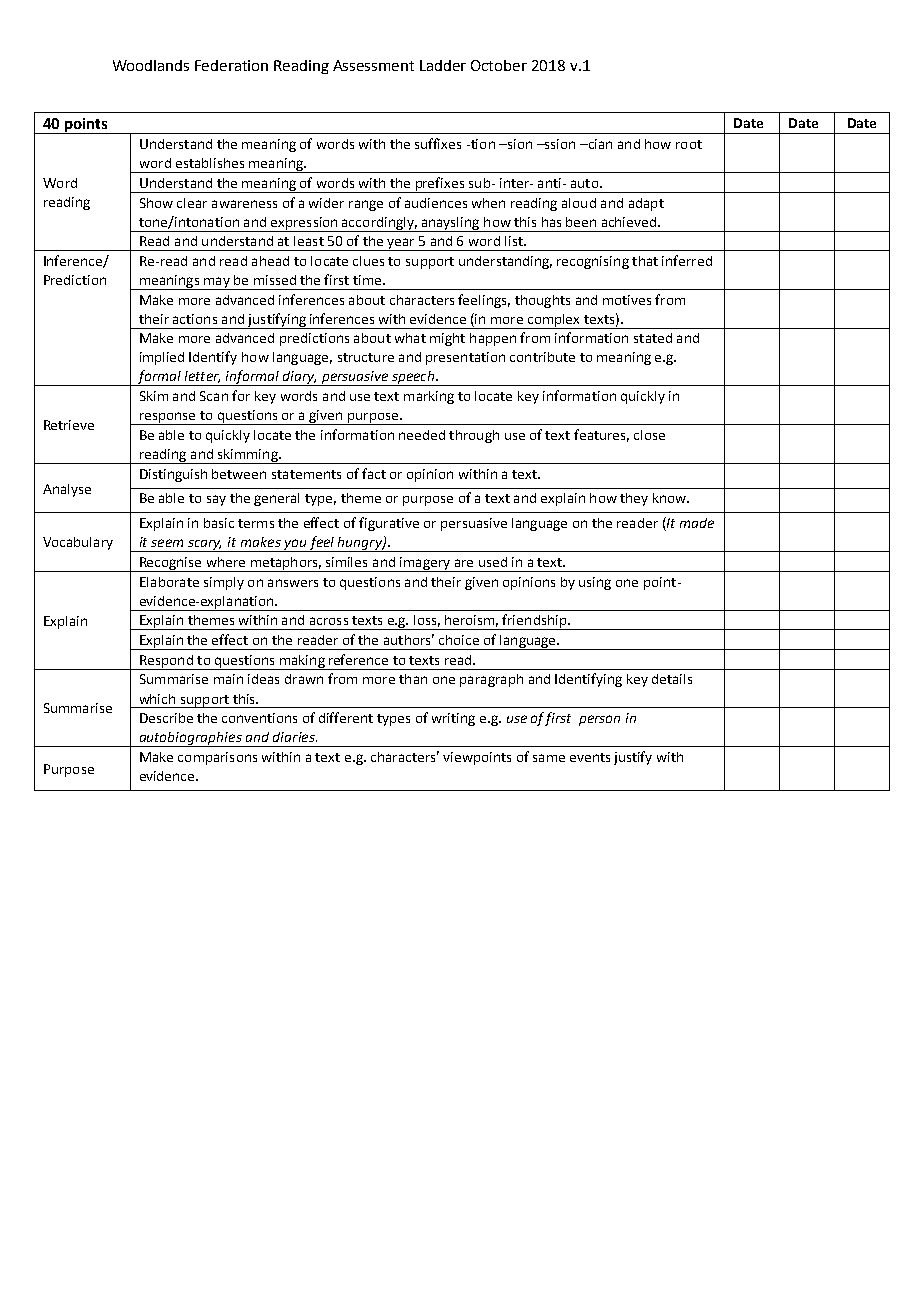 The image size is (924, 1308). Describe the element at coordinates (166, 718) in the screenshot. I see `Describe` at that location.
